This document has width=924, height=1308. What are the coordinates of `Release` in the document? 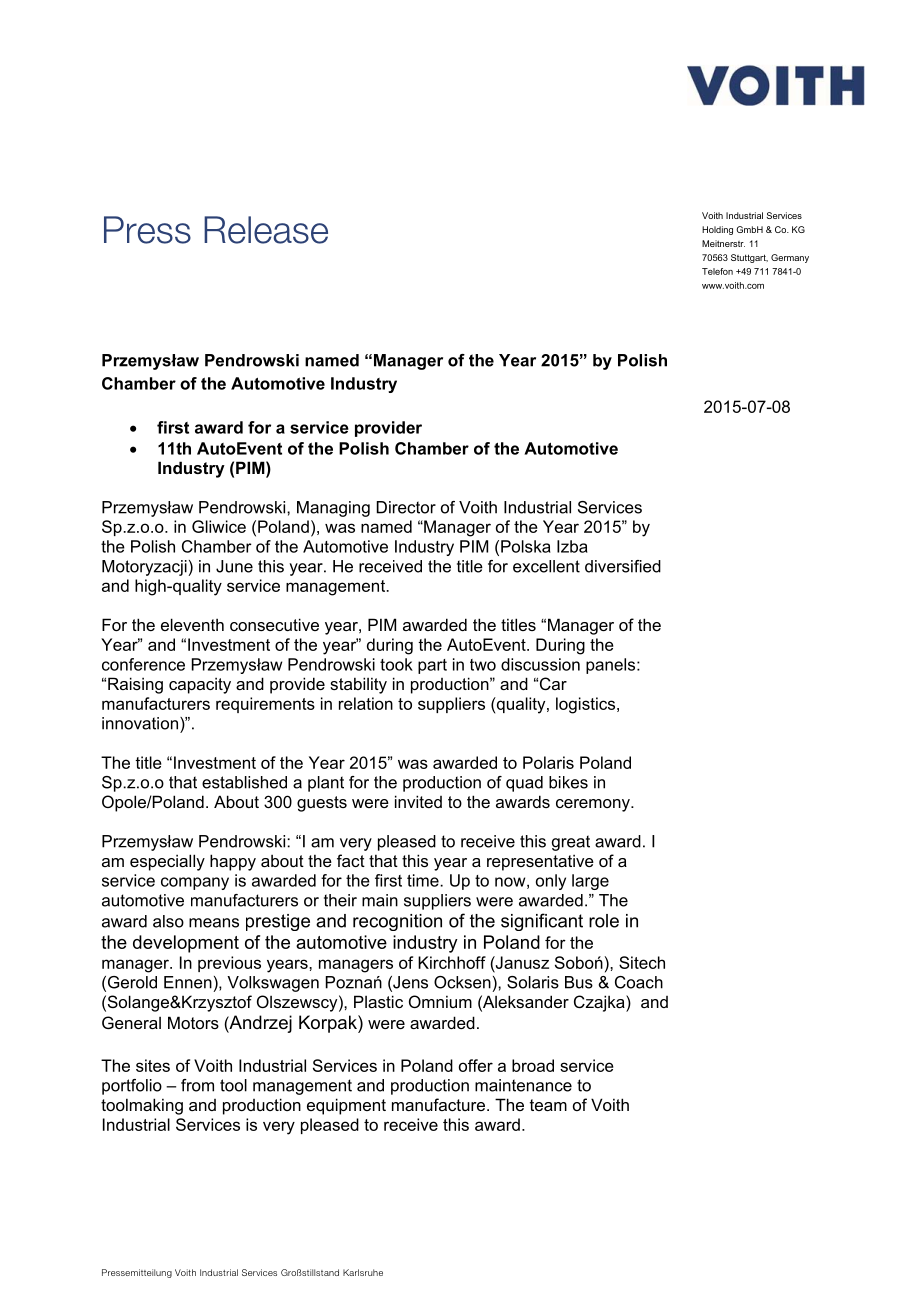 It's located at (266, 230).
